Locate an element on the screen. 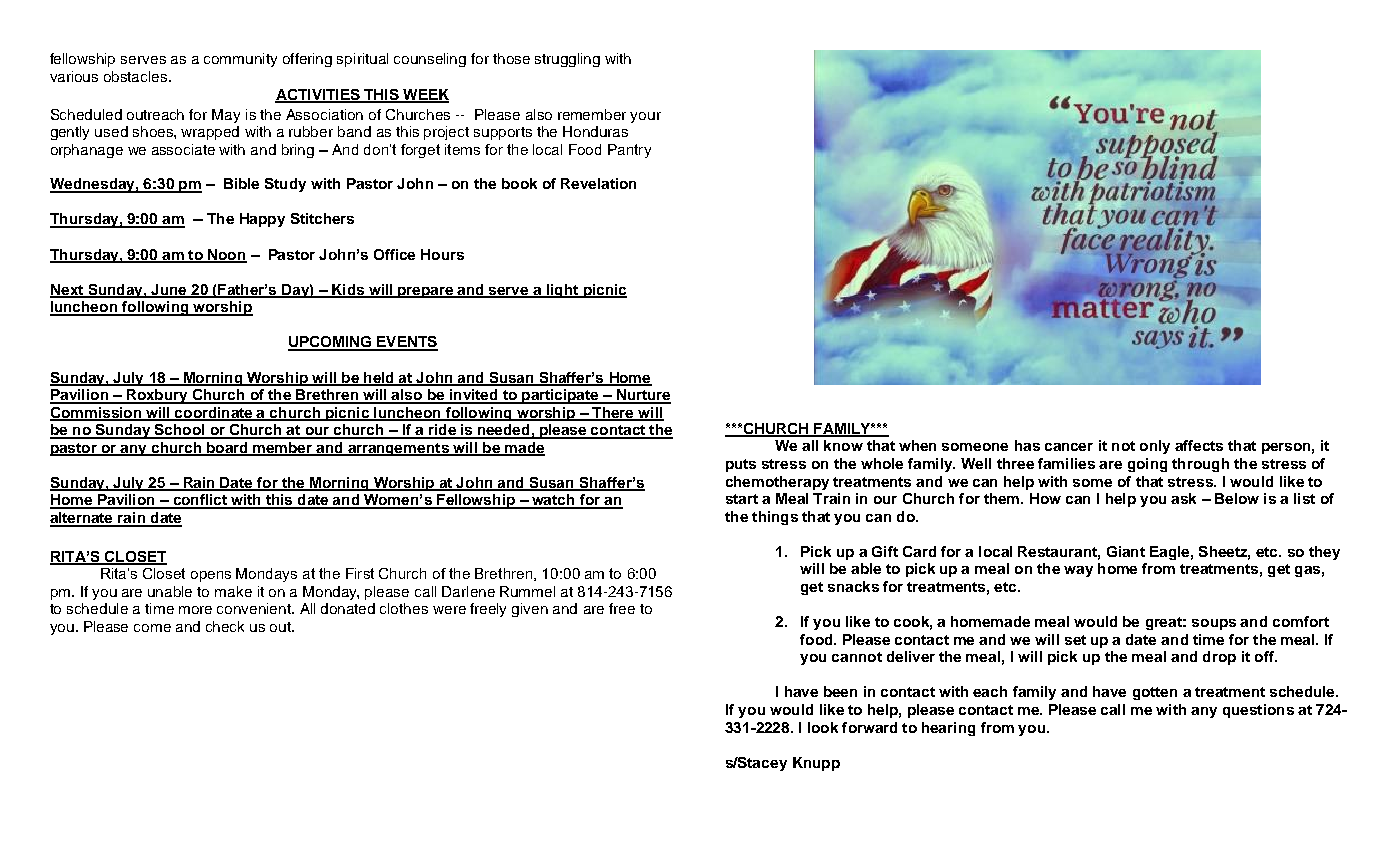 This screenshot has height=850, width=1400. check is located at coordinates (225, 626).
